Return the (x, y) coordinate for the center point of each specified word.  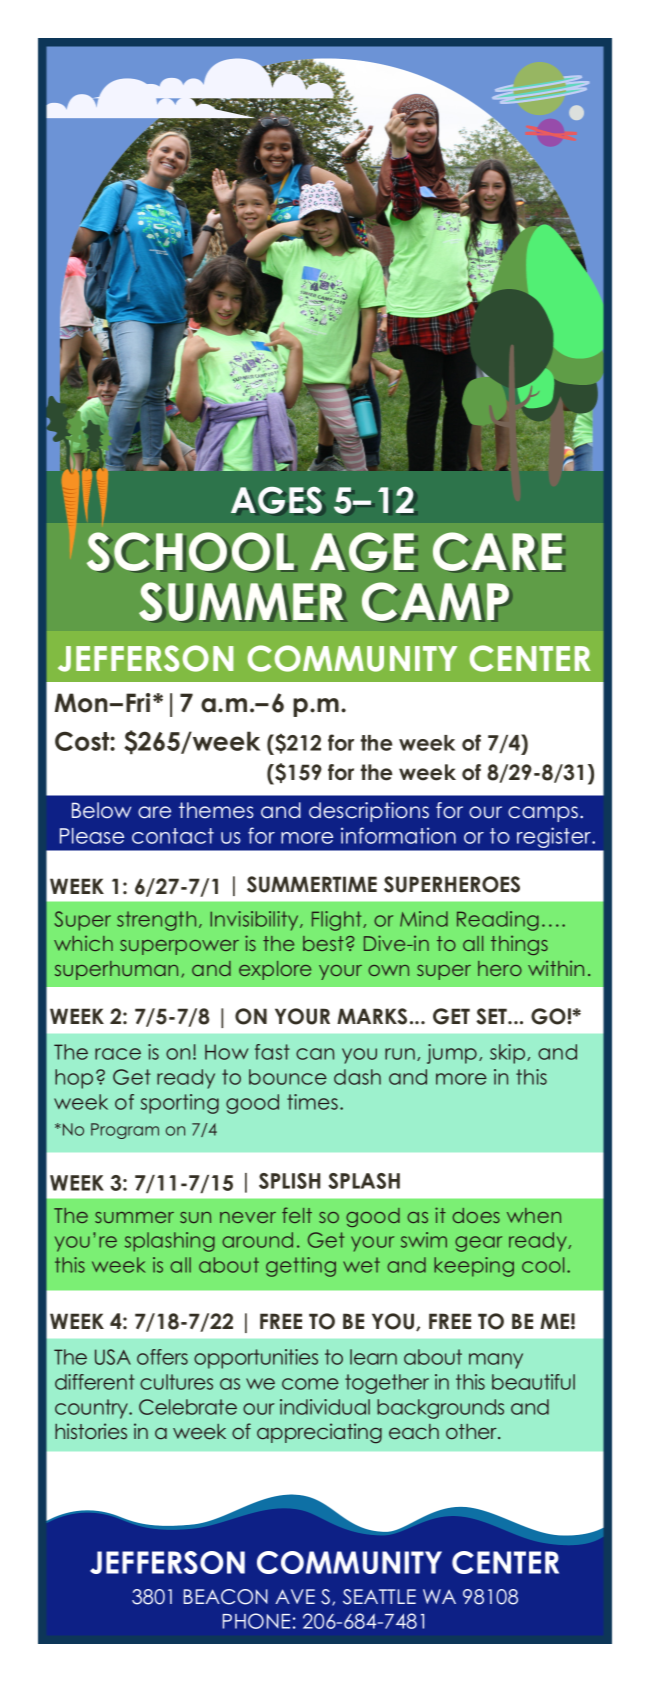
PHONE (256, 1621)
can (315, 1054)
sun (195, 1217)
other (472, 1431)
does (476, 1215)
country (92, 1409)
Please (92, 836)
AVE (295, 1596)
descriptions (369, 812)
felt (297, 1215)
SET (492, 1016)
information (398, 835)
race (118, 1054)
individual (325, 1407)
